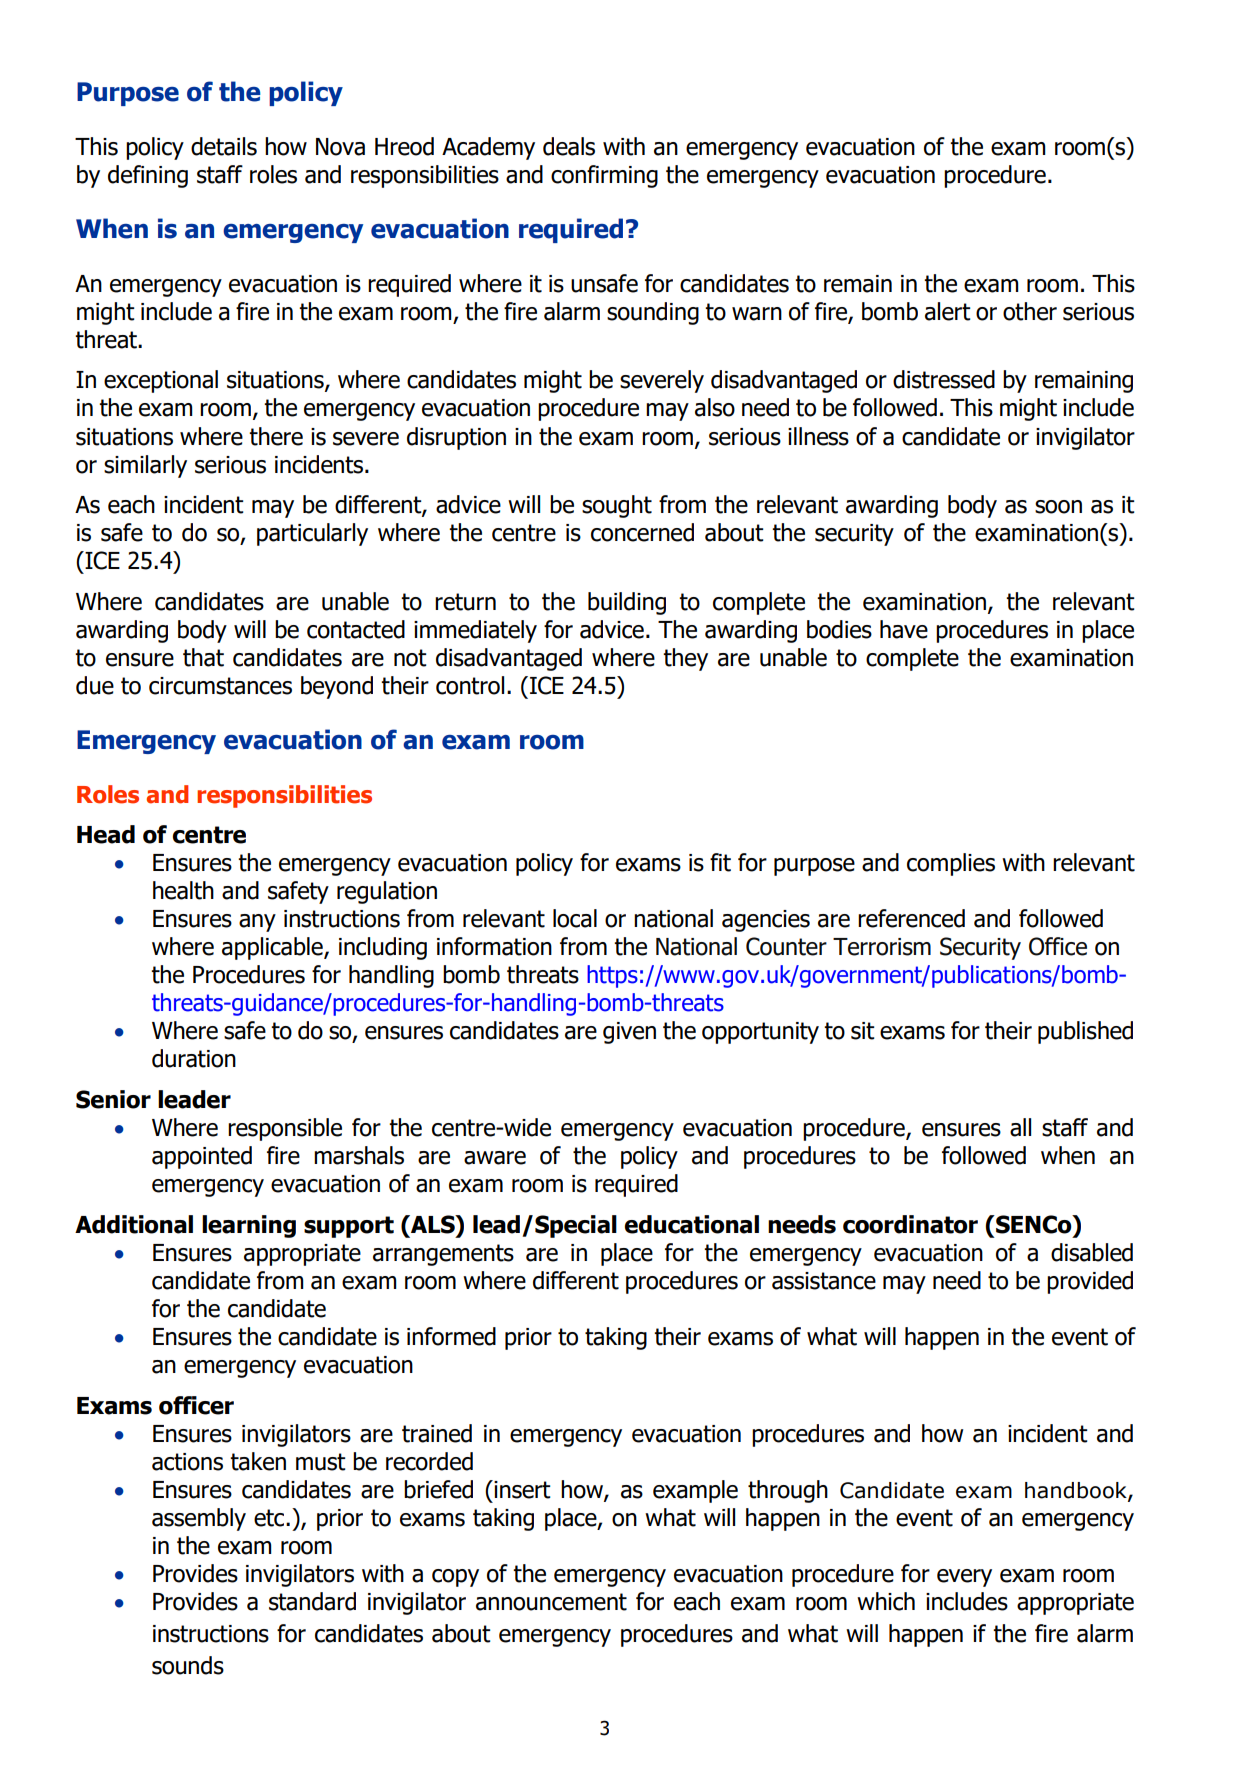  What do you see at coordinates (188, 1665) in the page?
I see `sounds` at bounding box center [188, 1665].
